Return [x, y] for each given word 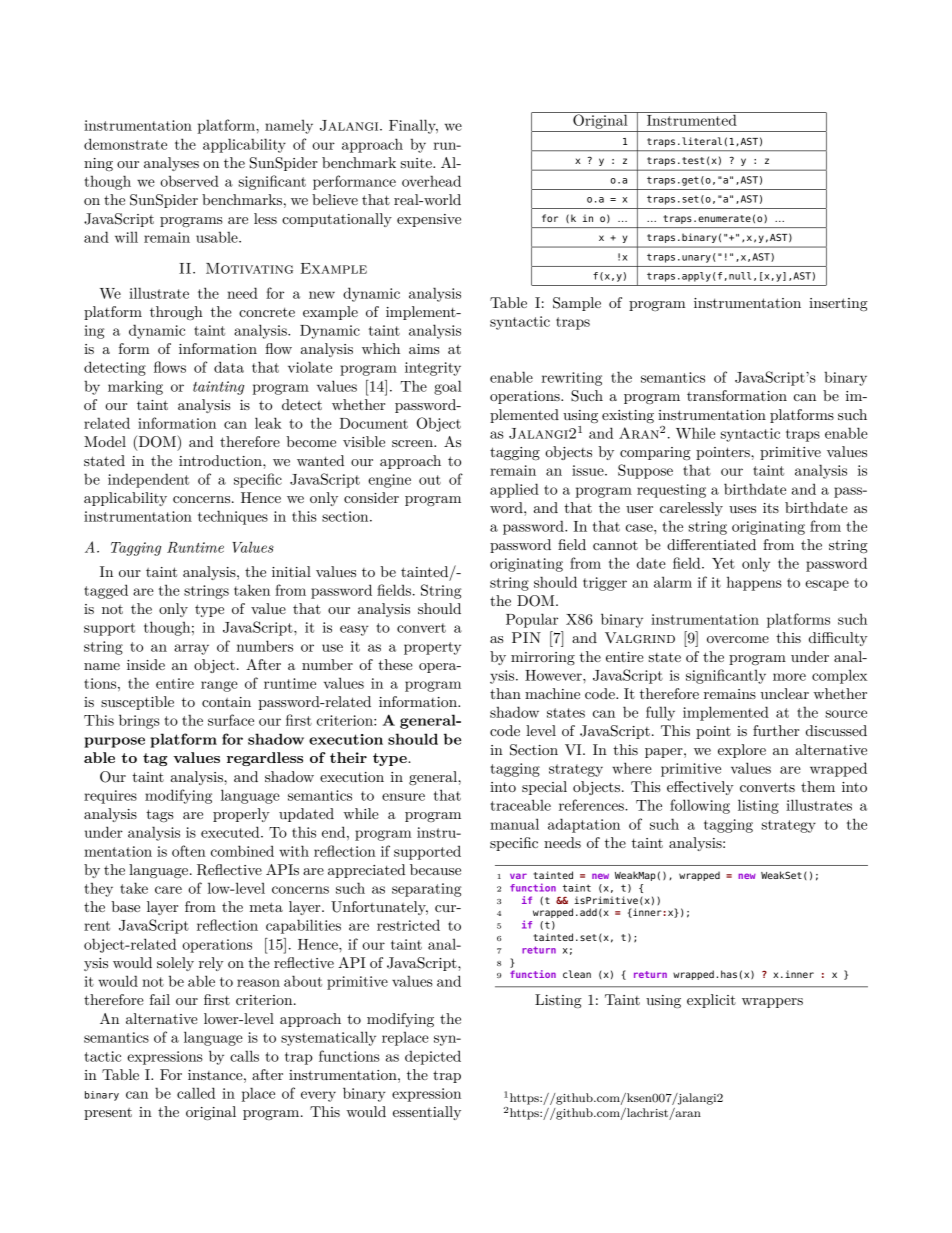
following [700, 806]
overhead [431, 181]
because [435, 869]
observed [189, 181]
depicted [433, 1057]
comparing [655, 454]
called [196, 1093]
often [189, 851]
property [432, 648]
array [191, 649]
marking [135, 387]
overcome [738, 639]
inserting [838, 305]
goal [448, 387]
